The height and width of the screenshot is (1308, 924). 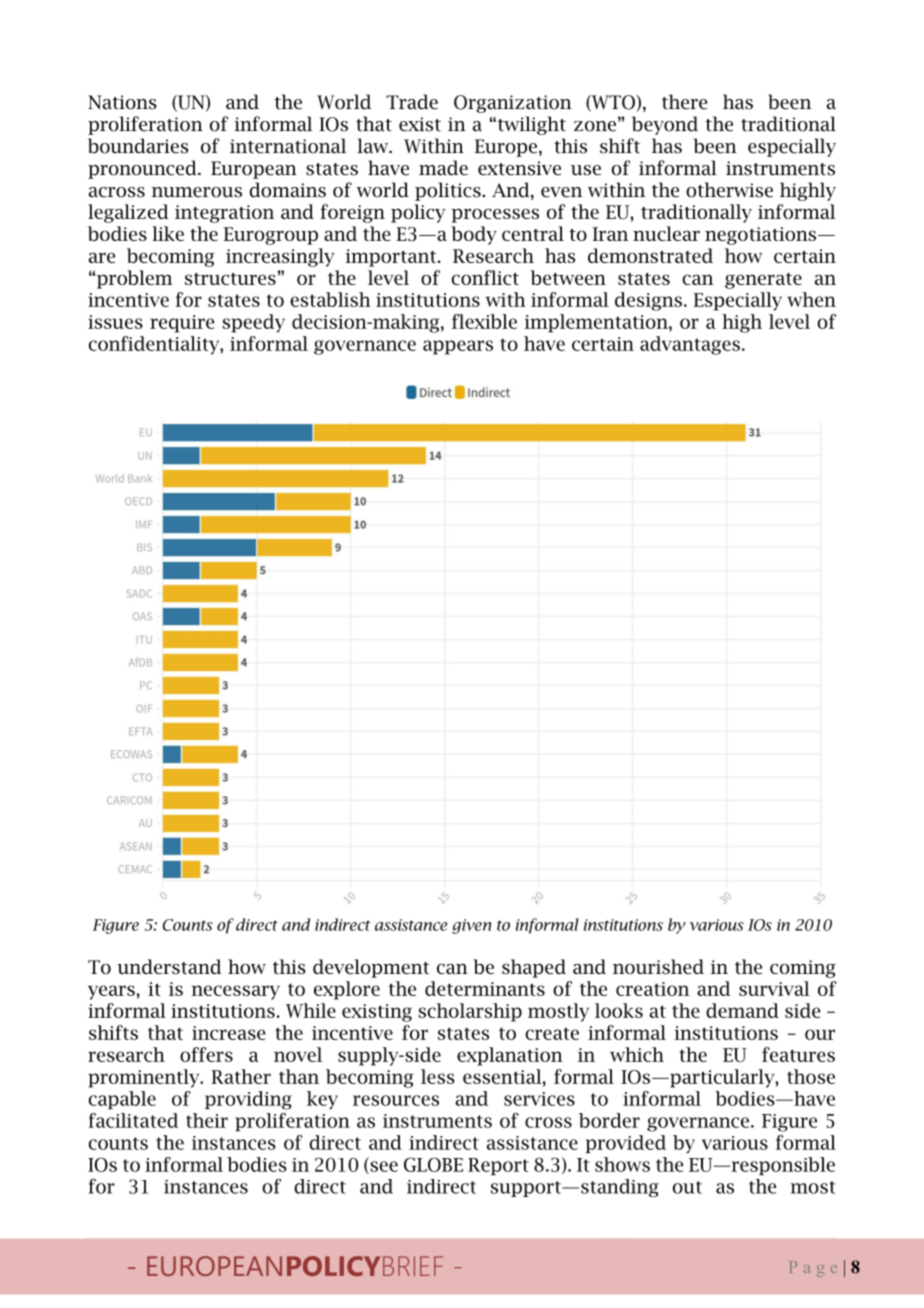 What do you see at coordinates (690, 345) in the screenshot?
I see `advantages` at bounding box center [690, 345].
